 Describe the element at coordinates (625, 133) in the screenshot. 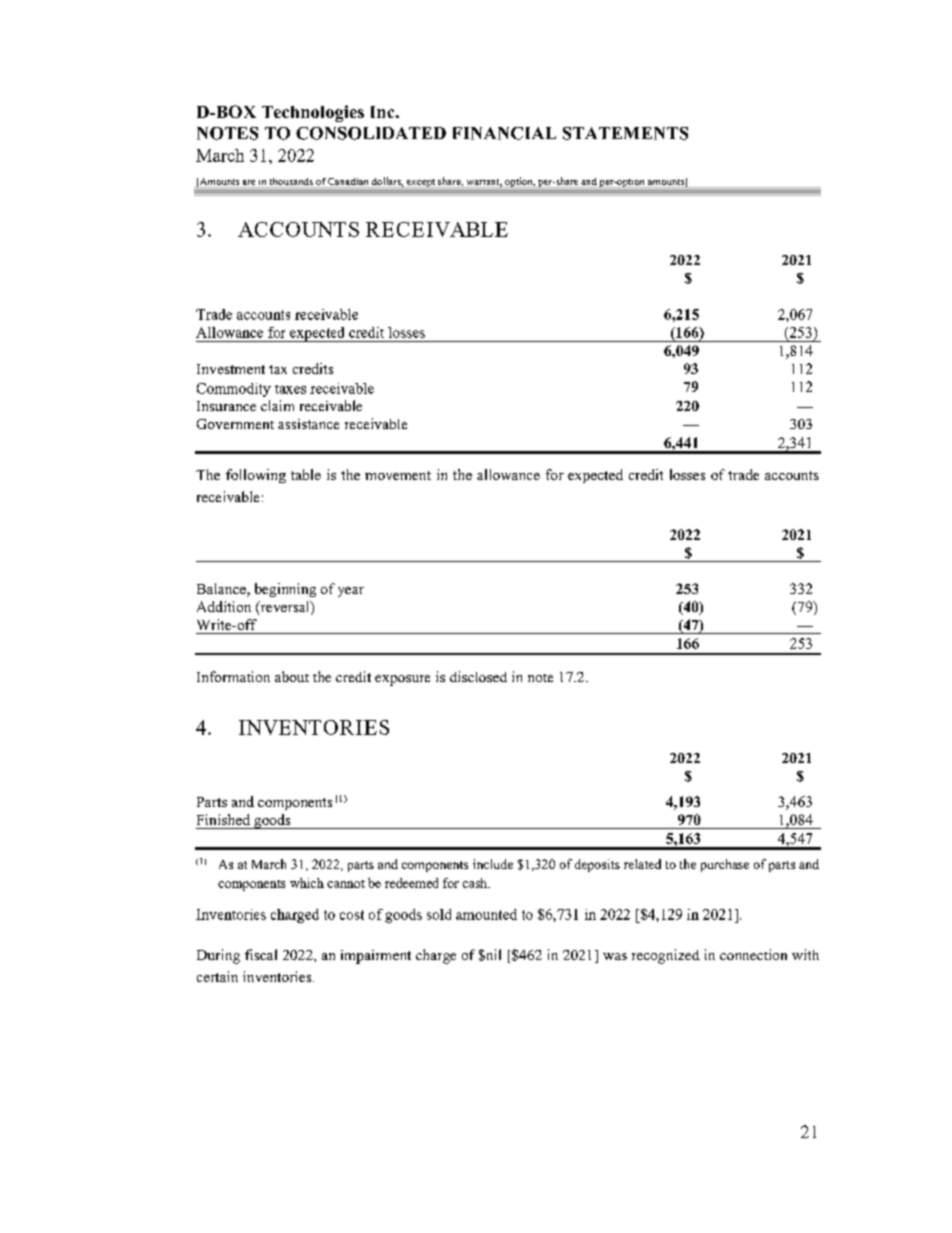

I see `STATEMENTS` at that location.
